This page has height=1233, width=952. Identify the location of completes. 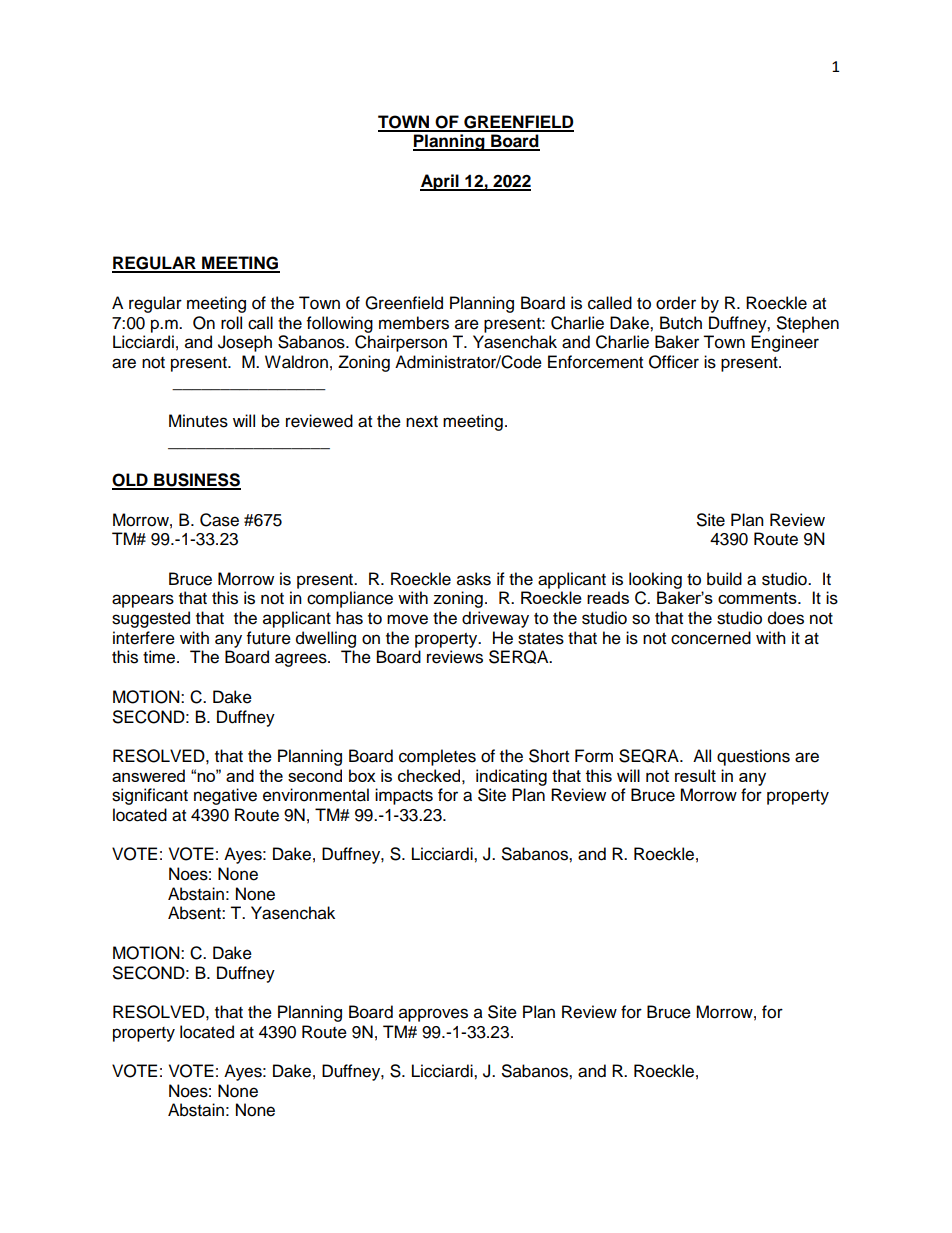
(437, 757).
